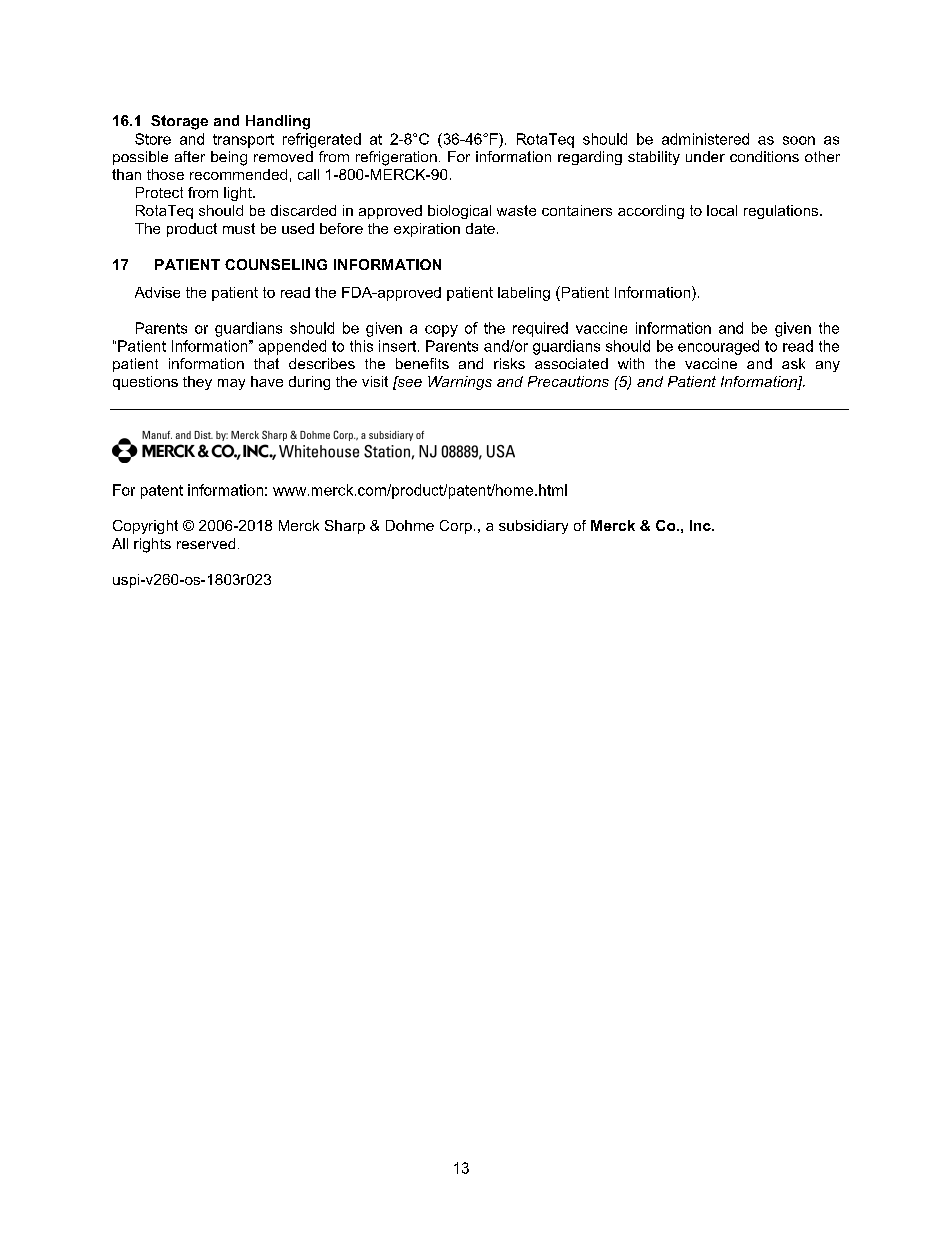 The height and width of the screenshot is (1233, 952). What do you see at coordinates (722, 210) in the screenshot?
I see `local` at bounding box center [722, 210].
